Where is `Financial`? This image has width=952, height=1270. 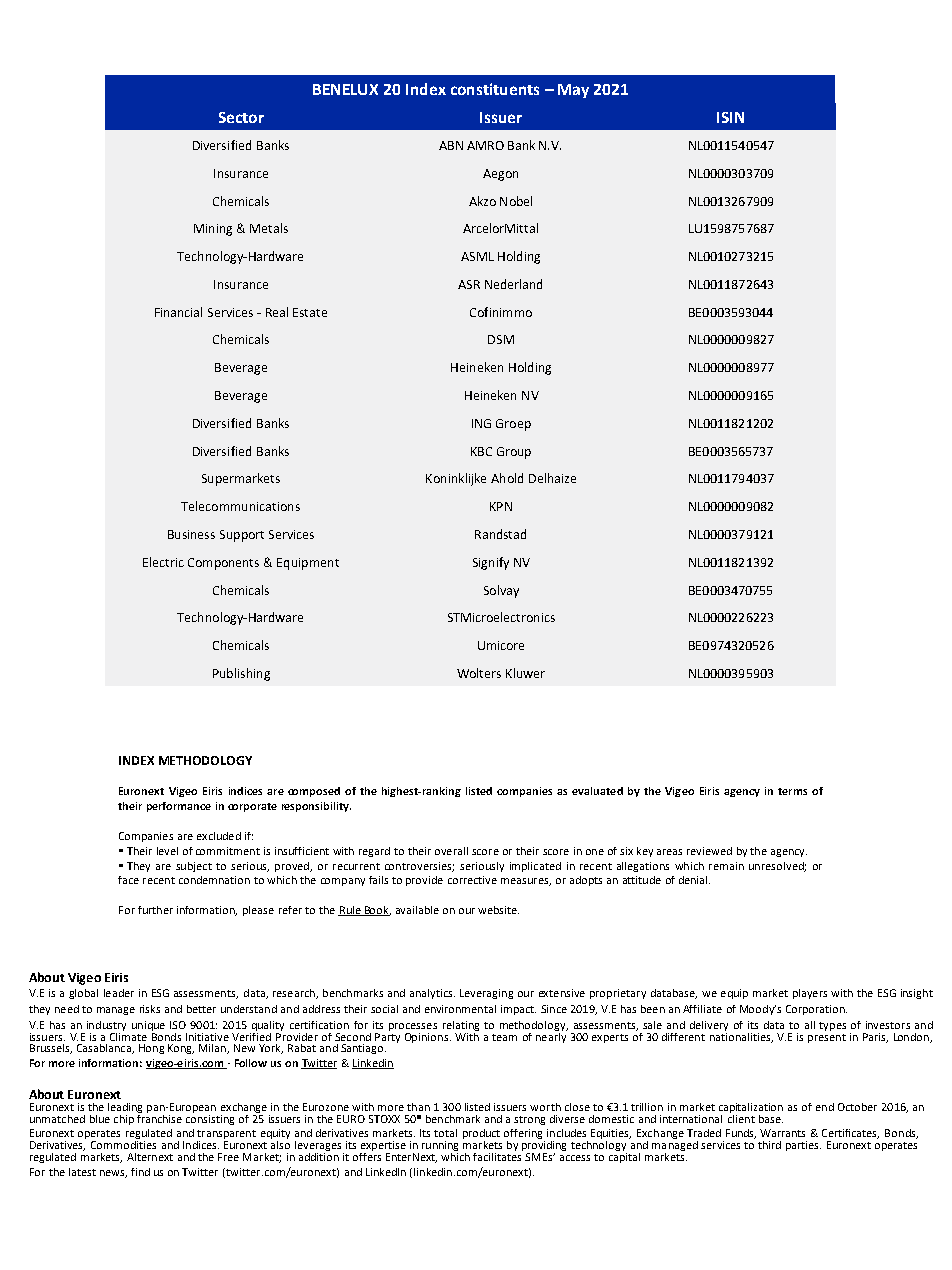
Financial is located at coordinates (178, 312).
